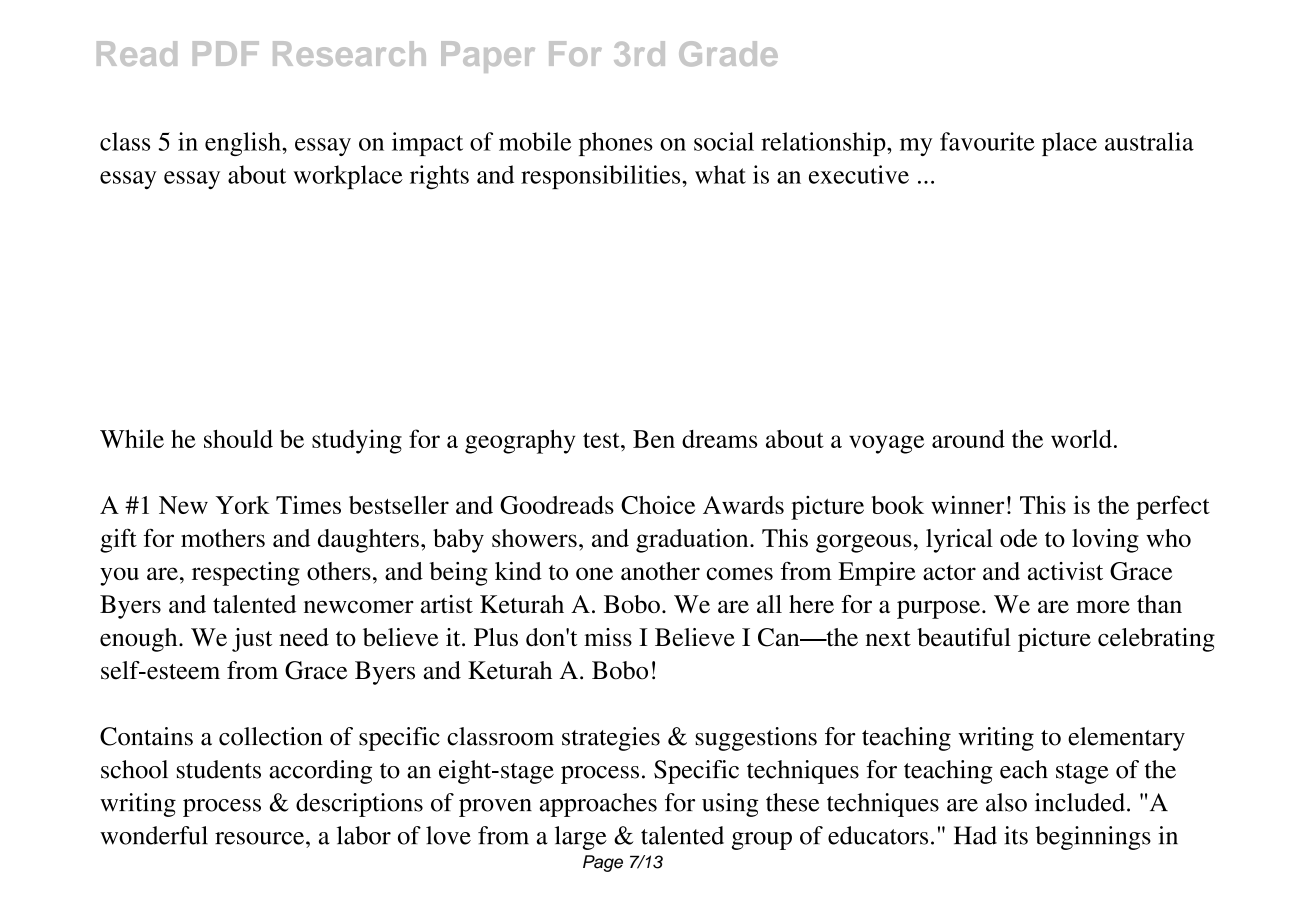 This screenshot has height=924, width=1311. What do you see at coordinates (1081, 439) in the screenshot?
I see `world` at bounding box center [1081, 439].
